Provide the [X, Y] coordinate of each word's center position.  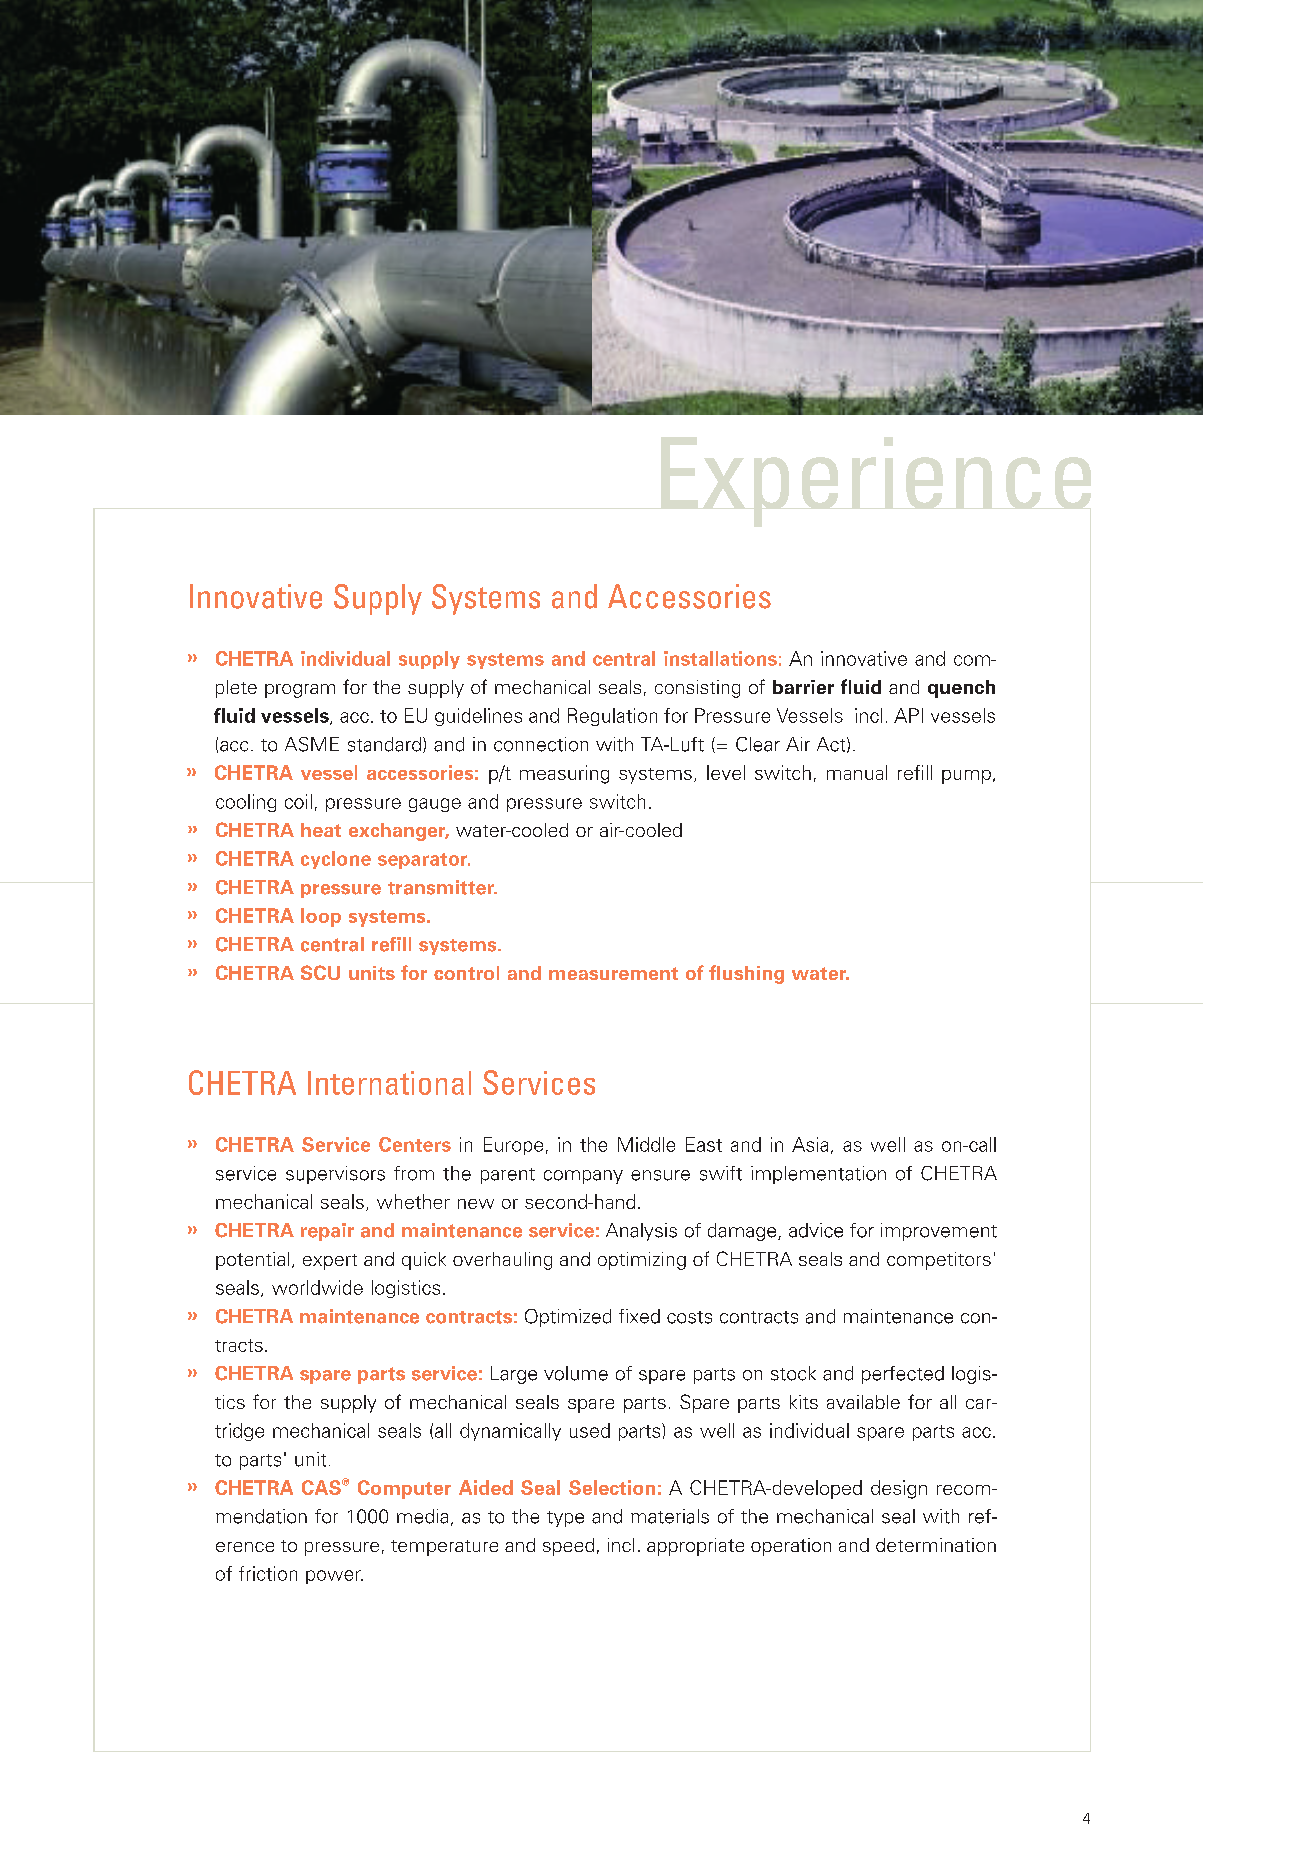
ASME [312, 744]
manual [857, 772]
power [334, 1577]
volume [576, 1373]
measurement [613, 973]
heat [321, 830]
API [908, 715]
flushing [746, 974]
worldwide [317, 1287]
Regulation [612, 717]
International [389, 1083]
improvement [939, 1232]
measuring [564, 774]
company [583, 1177]
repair [327, 1232]
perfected [903, 1375]
